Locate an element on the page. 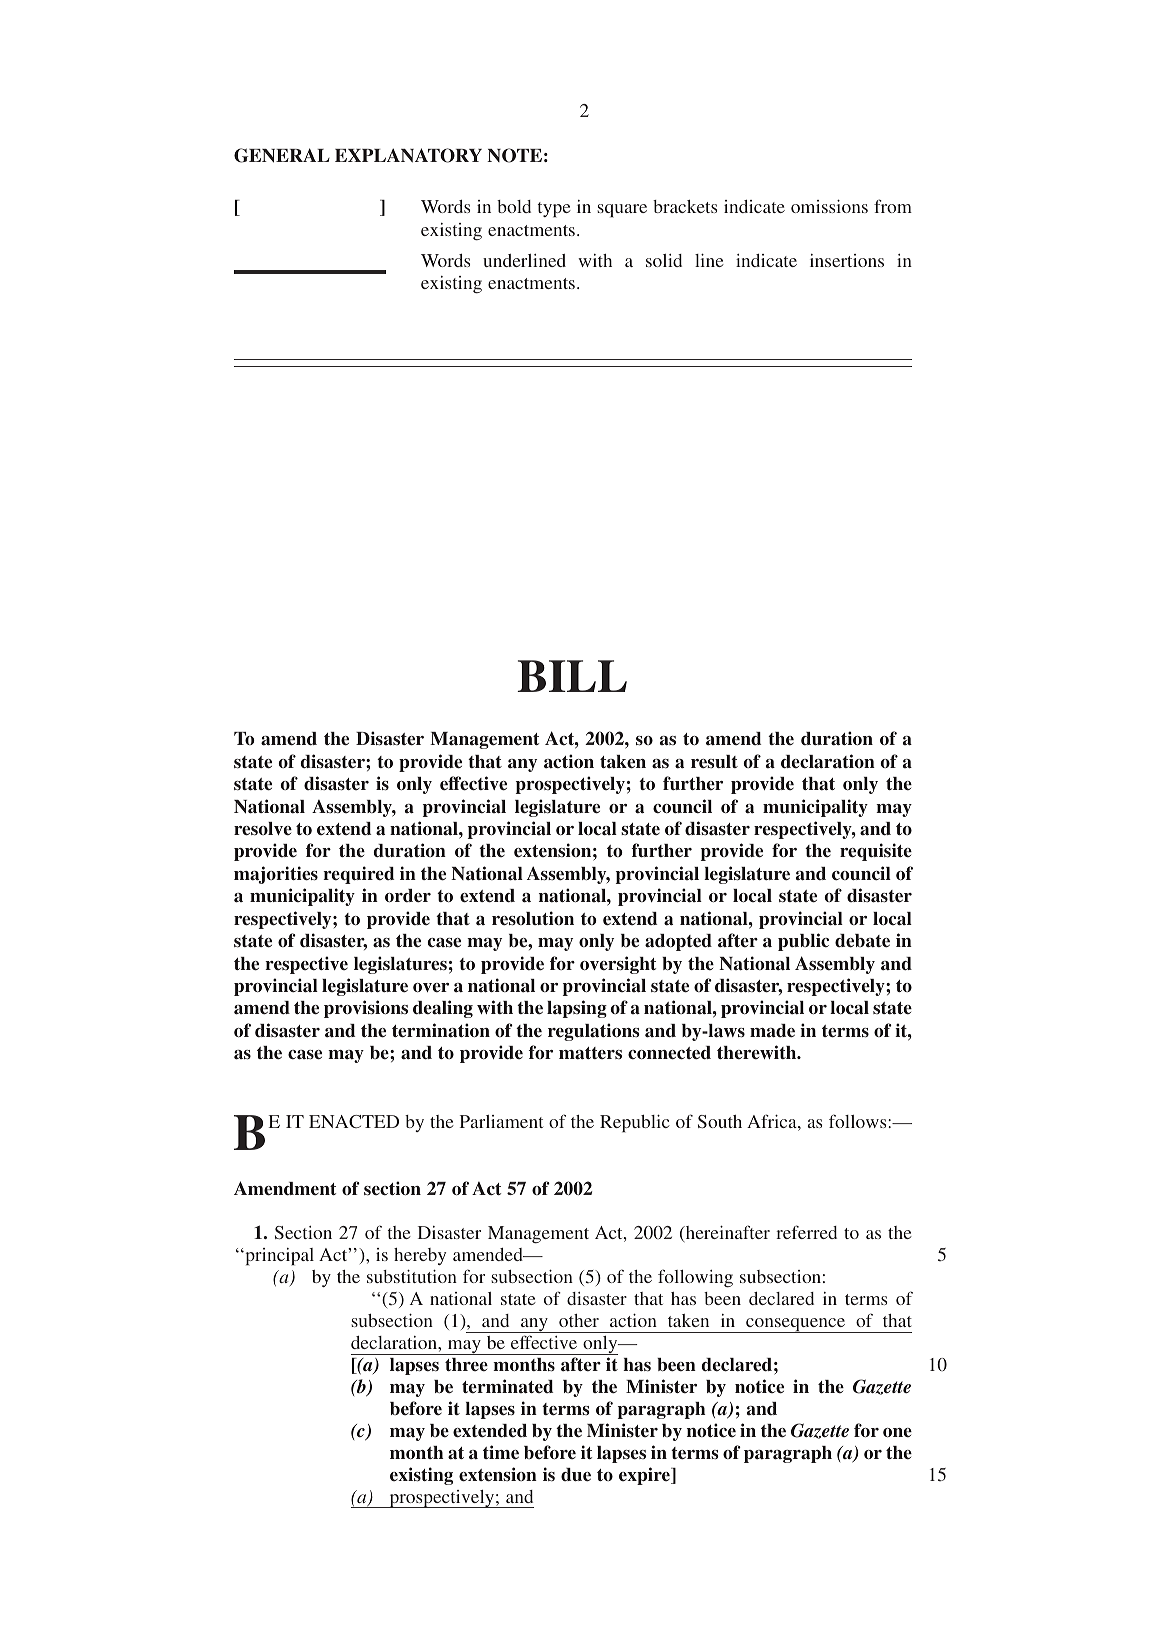 The height and width of the page is (1645, 1162). GENERAL is located at coordinates (282, 155).
